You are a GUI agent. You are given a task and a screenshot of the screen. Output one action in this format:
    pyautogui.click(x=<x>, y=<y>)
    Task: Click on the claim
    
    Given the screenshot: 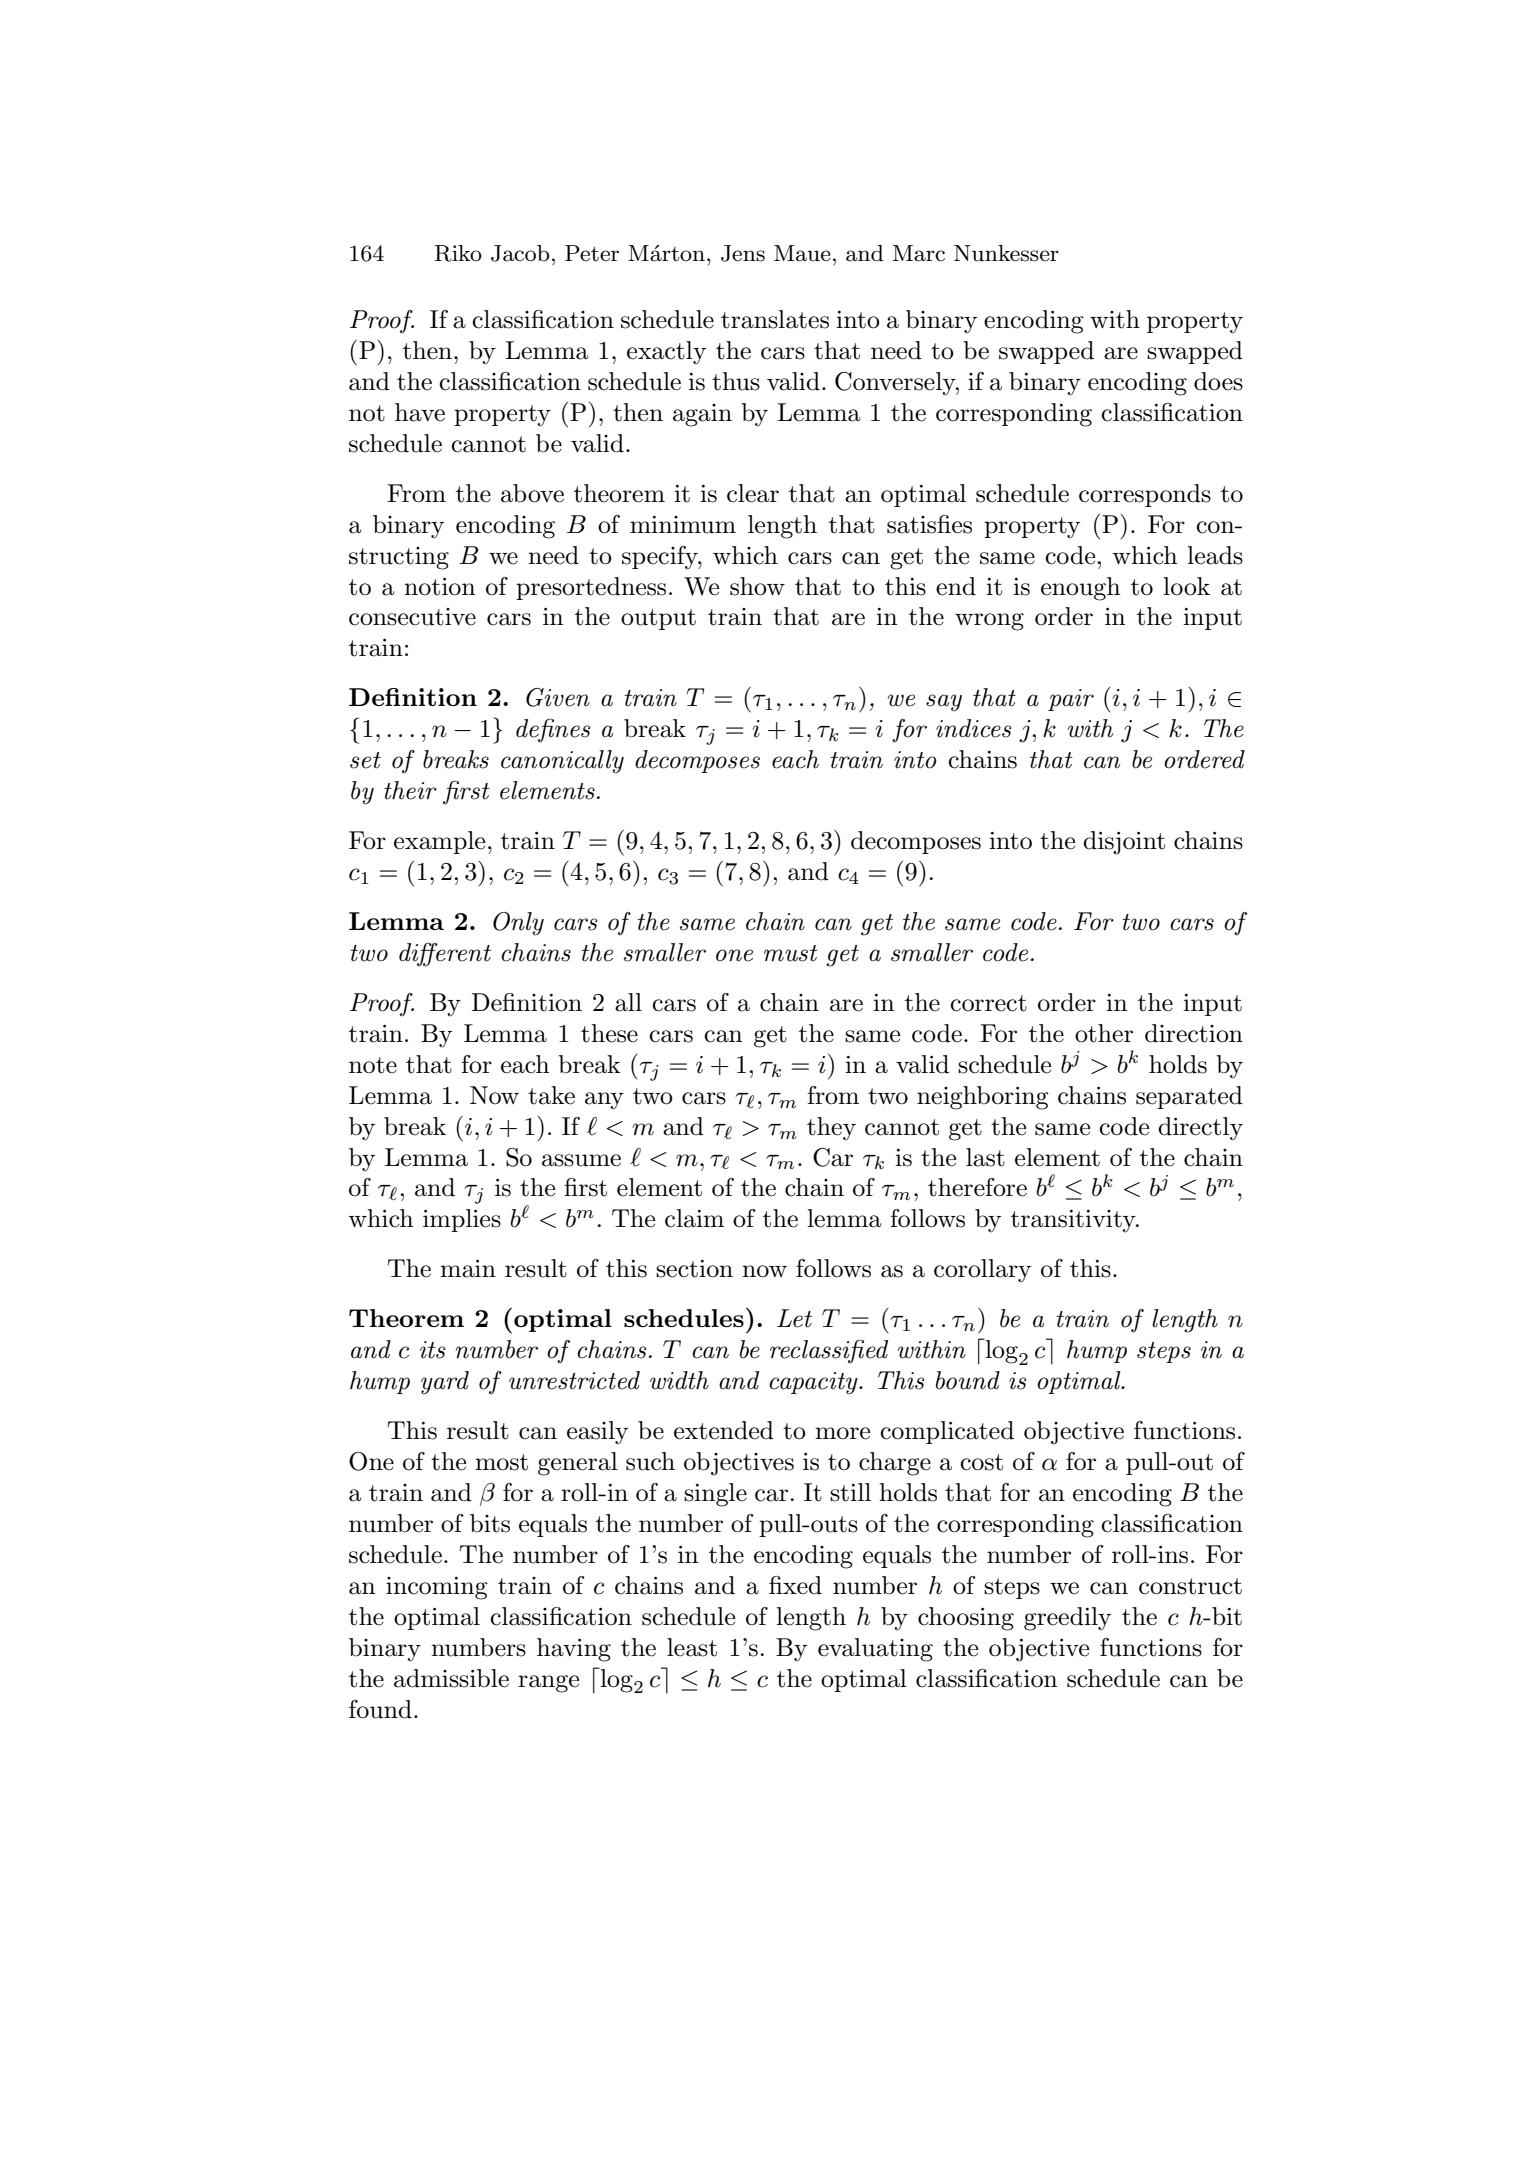 What is the action you would take?
    pyautogui.click(x=694, y=1218)
